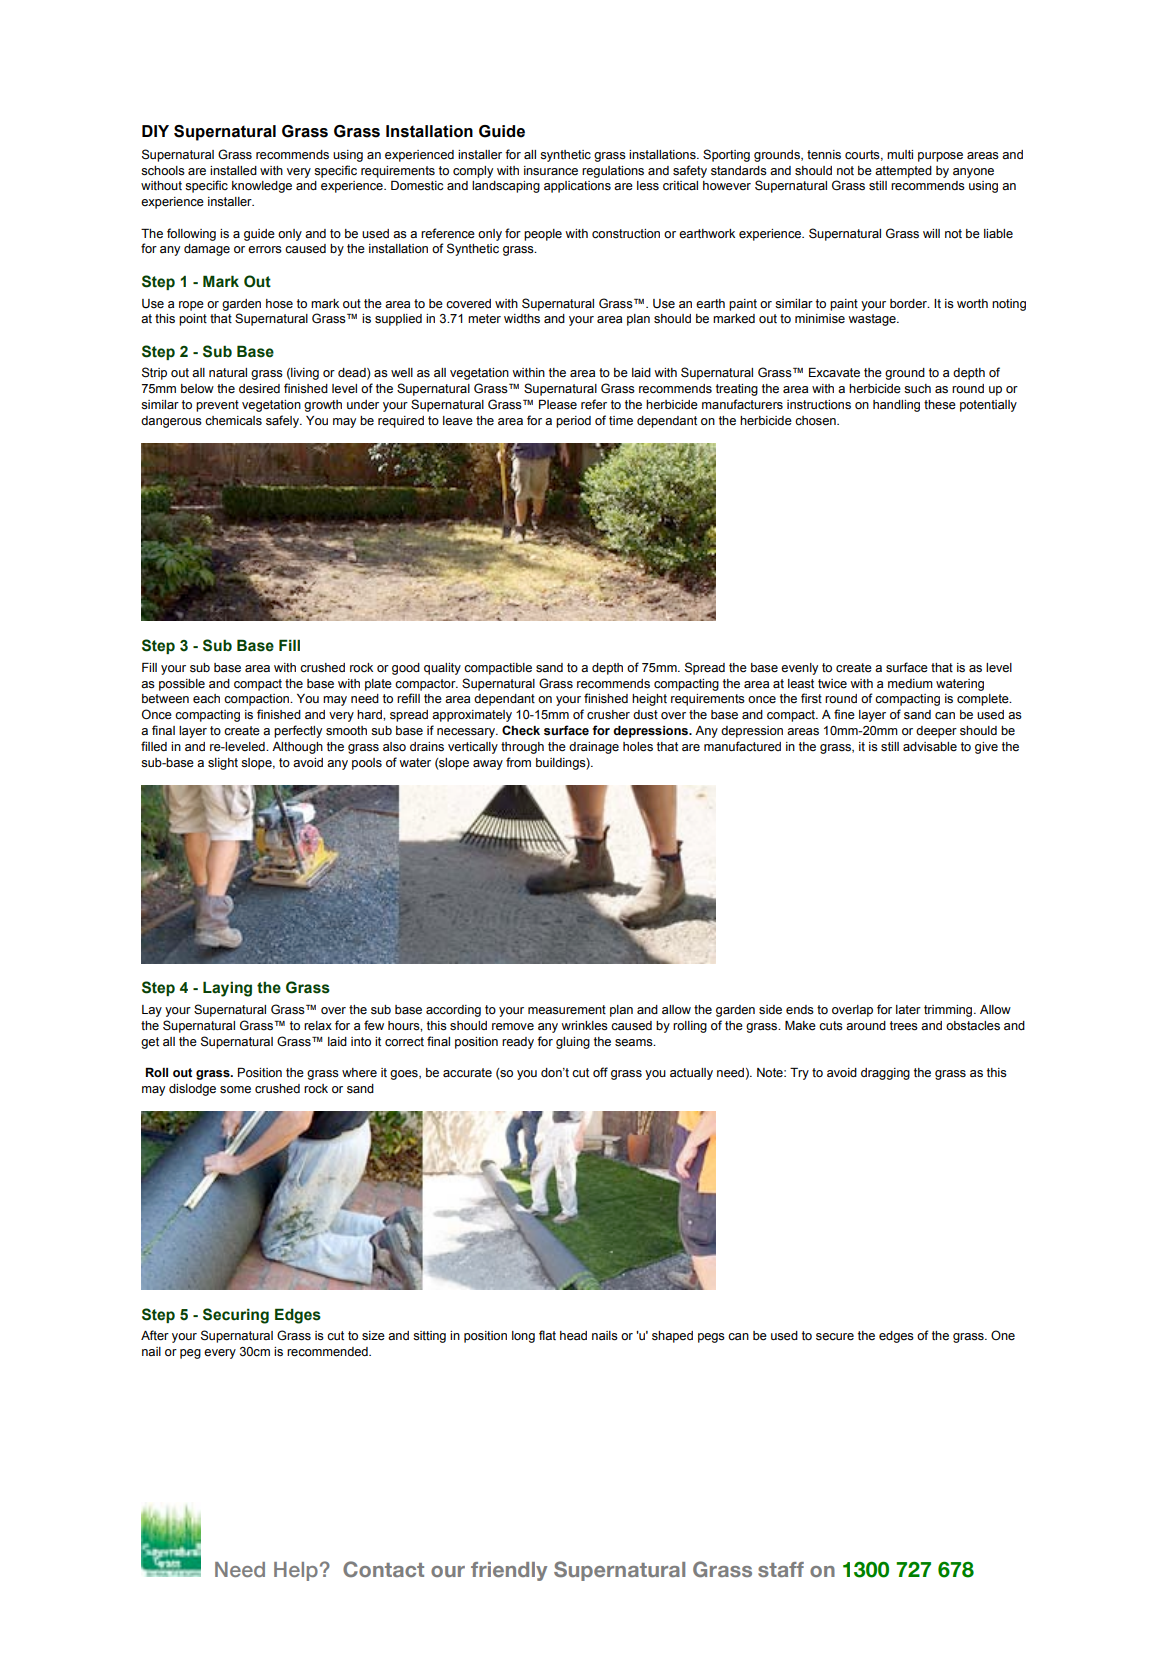  What do you see at coordinates (600, 1072) in the page?
I see `off` at bounding box center [600, 1072].
